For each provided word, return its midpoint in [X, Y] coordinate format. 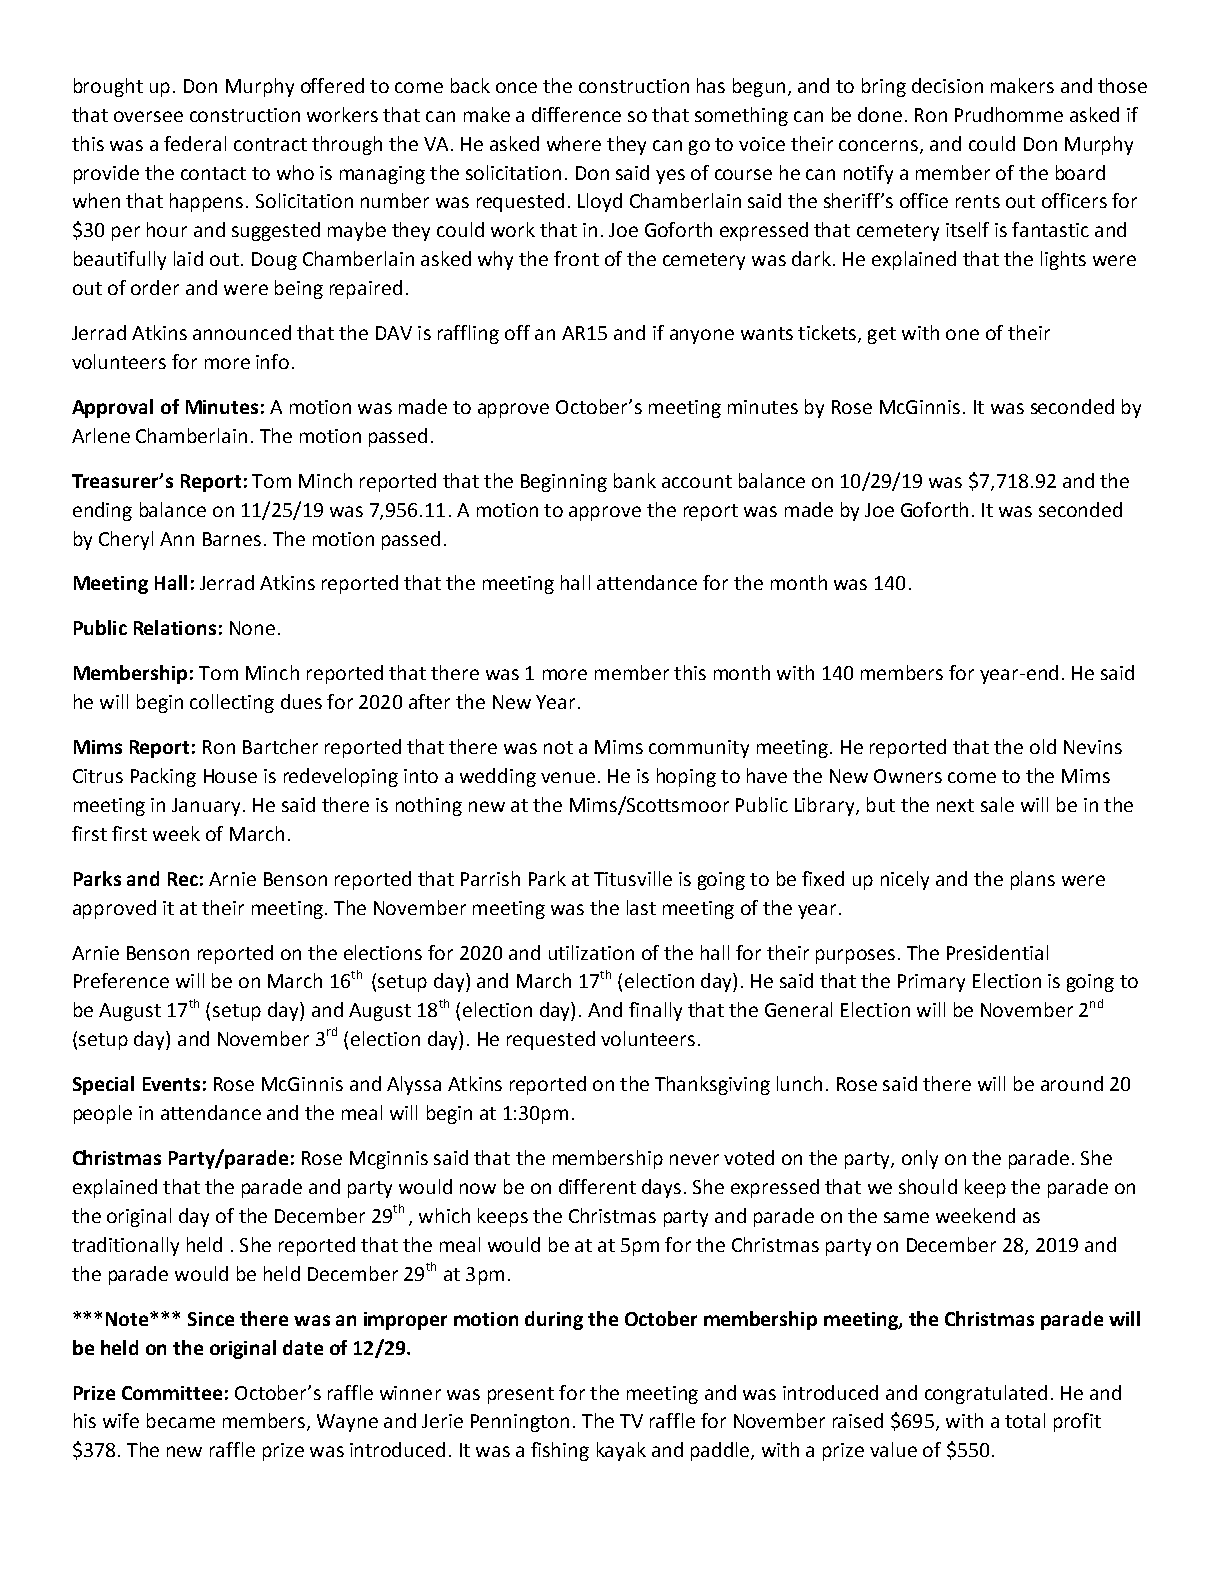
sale [997, 804]
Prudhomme [1009, 114]
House [230, 776]
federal [195, 143]
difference [576, 114]
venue [568, 777]
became [181, 1420]
